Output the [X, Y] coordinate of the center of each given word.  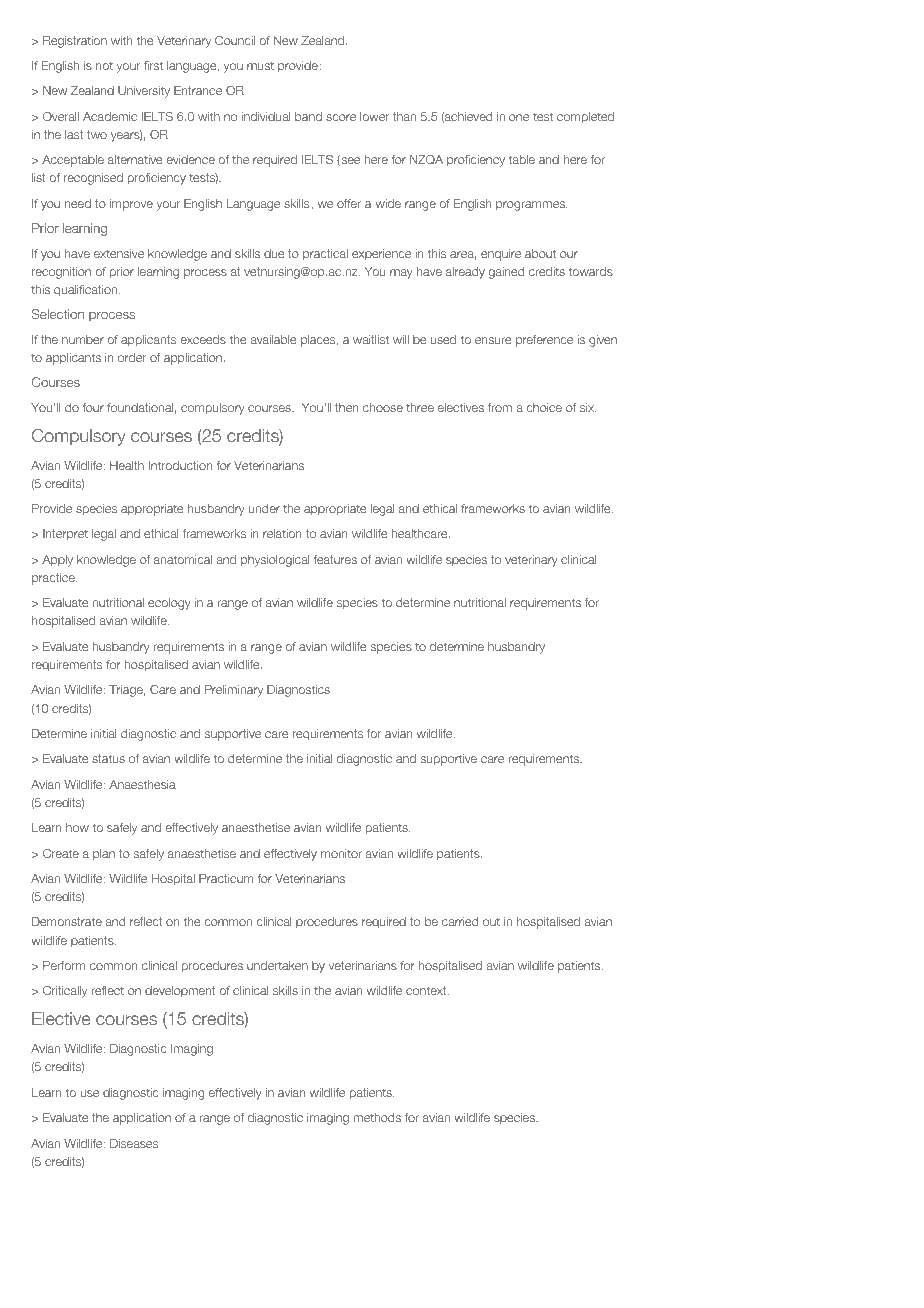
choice [544, 407]
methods [377, 1117]
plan [104, 855]
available [273, 339]
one [519, 117]
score [341, 117]
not [104, 65]
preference [544, 341]
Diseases [134, 1143]
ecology [169, 604]
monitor [341, 853]
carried [460, 921]
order [132, 357]
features [335, 559]
